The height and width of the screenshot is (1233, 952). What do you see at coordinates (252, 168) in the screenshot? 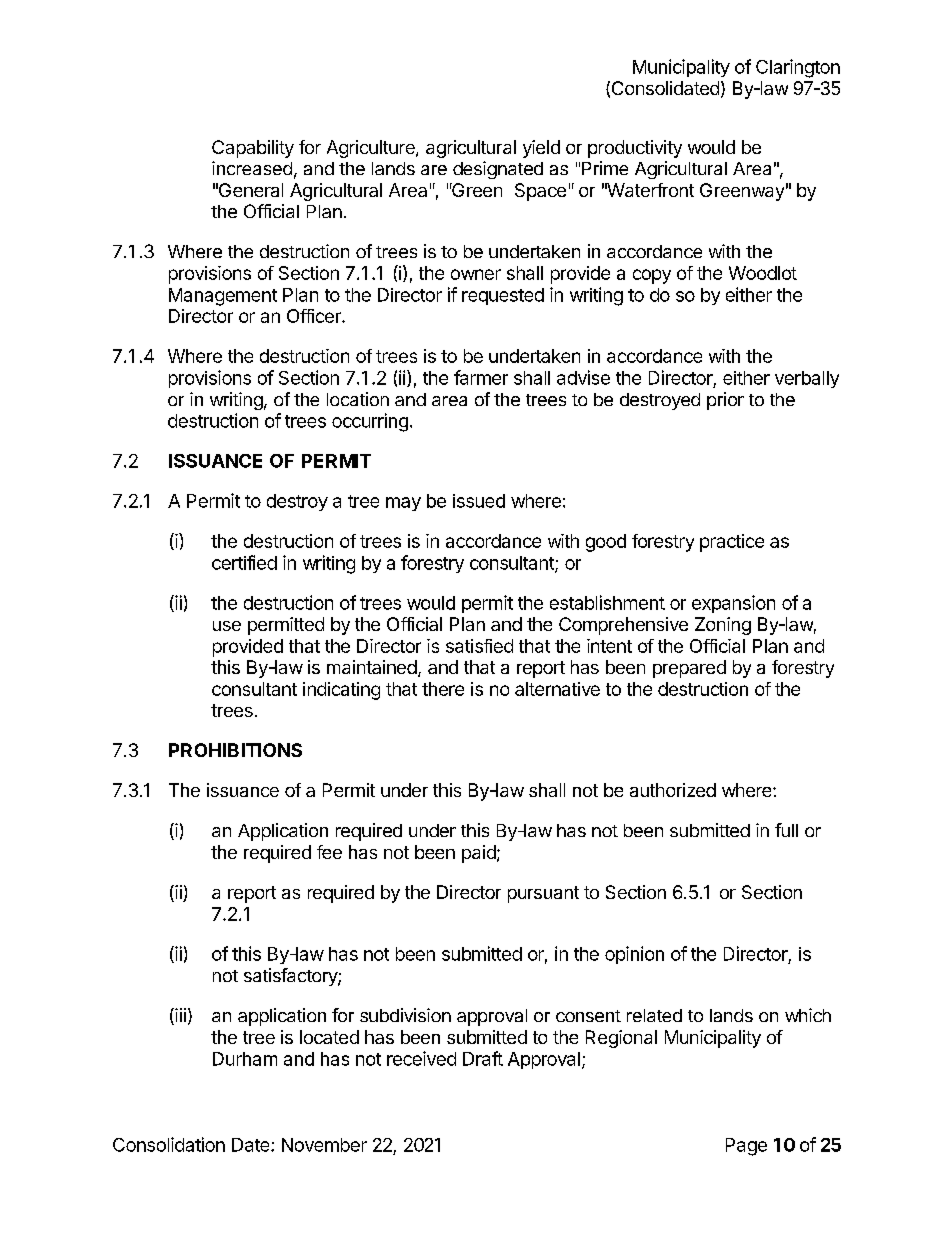
I see `increased` at bounding box center [252, 168].
